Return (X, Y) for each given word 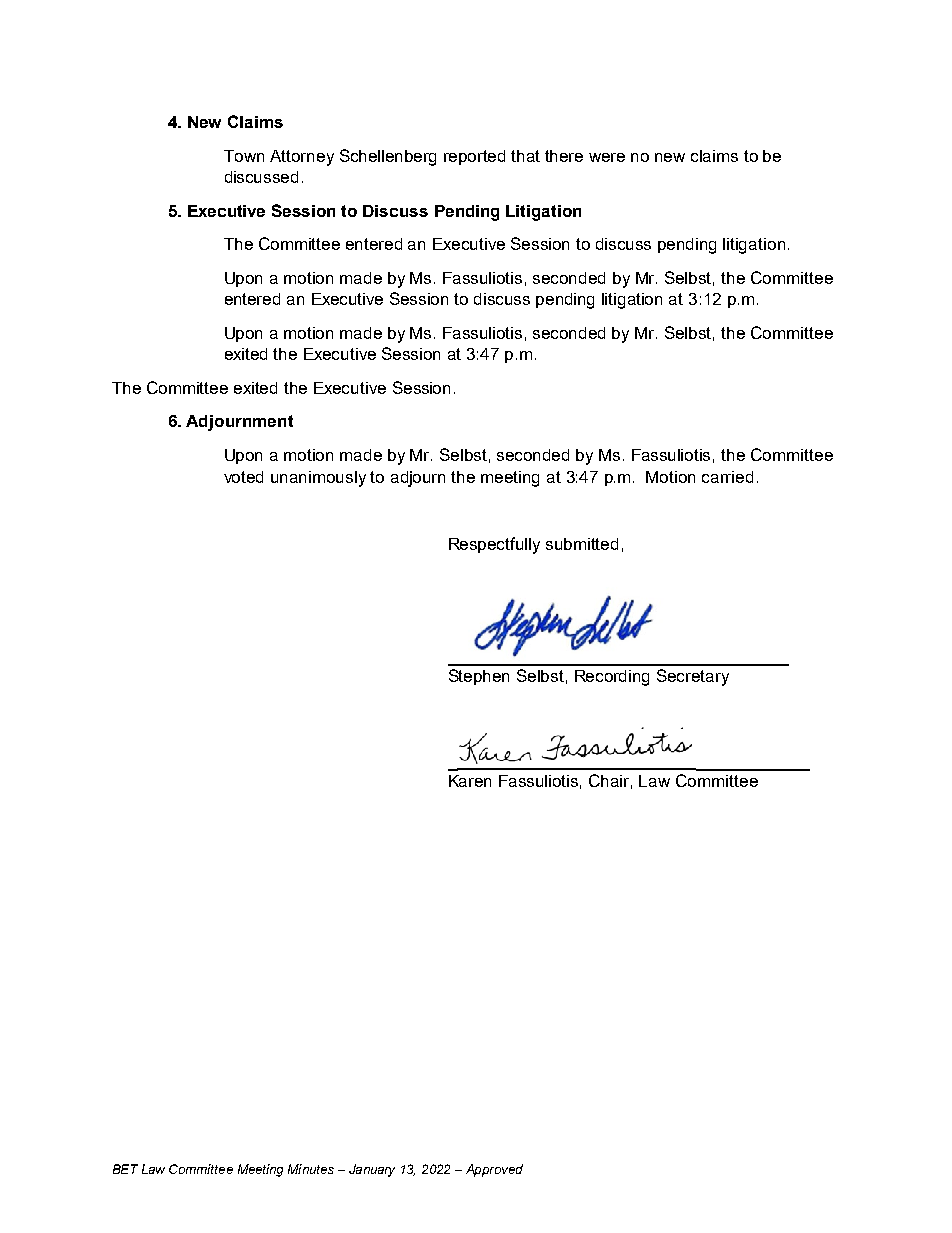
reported (474, 157)
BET (125, 1169)
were (607, 157)
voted (243, 477)
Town (244, 156)
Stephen (479, 677)
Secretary (693, 677)
